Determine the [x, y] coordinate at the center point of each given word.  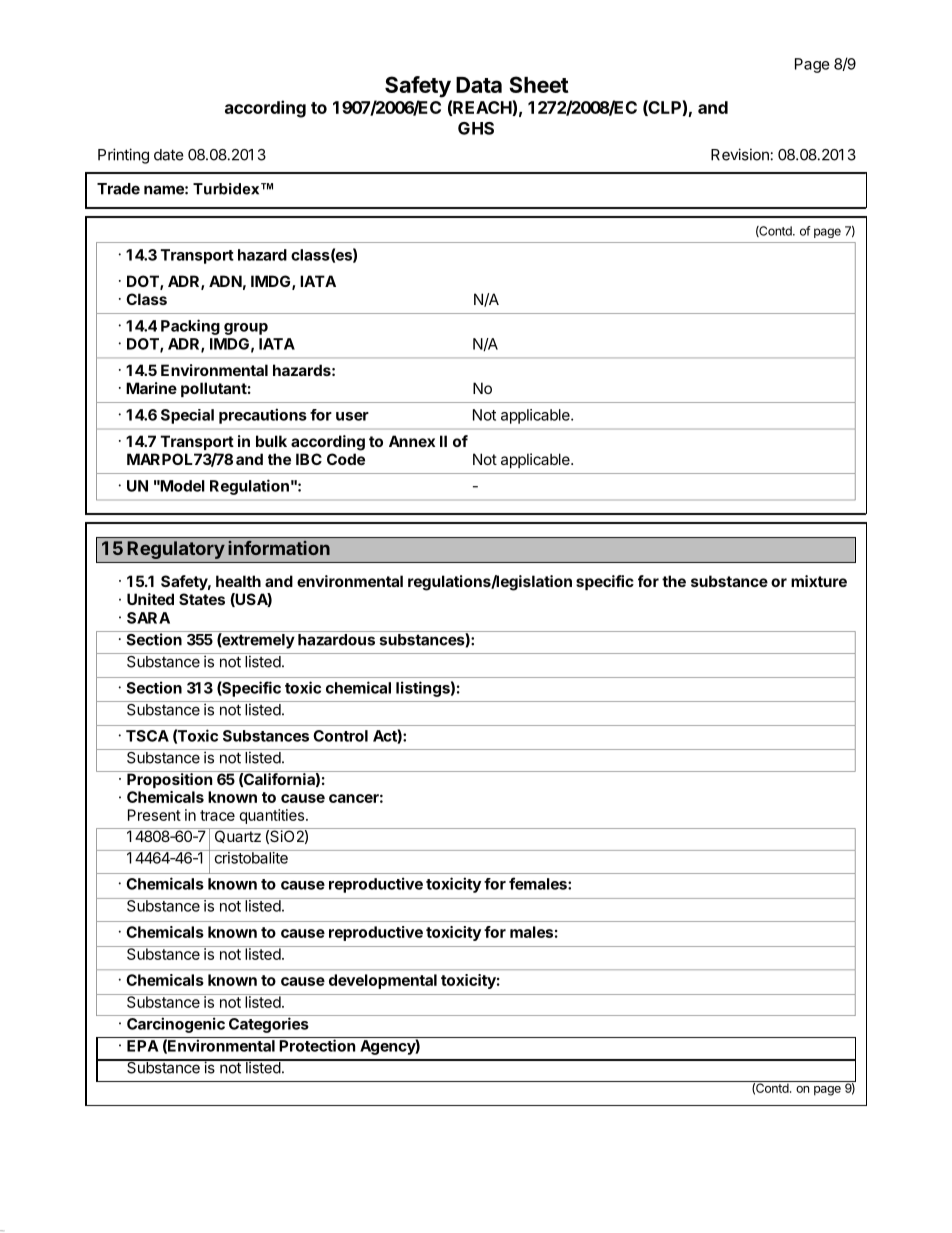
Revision [740, 154]
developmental [383, 981]
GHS [476, 128]
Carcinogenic [176, 1025]
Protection [317, 1045]
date [169, 155]
